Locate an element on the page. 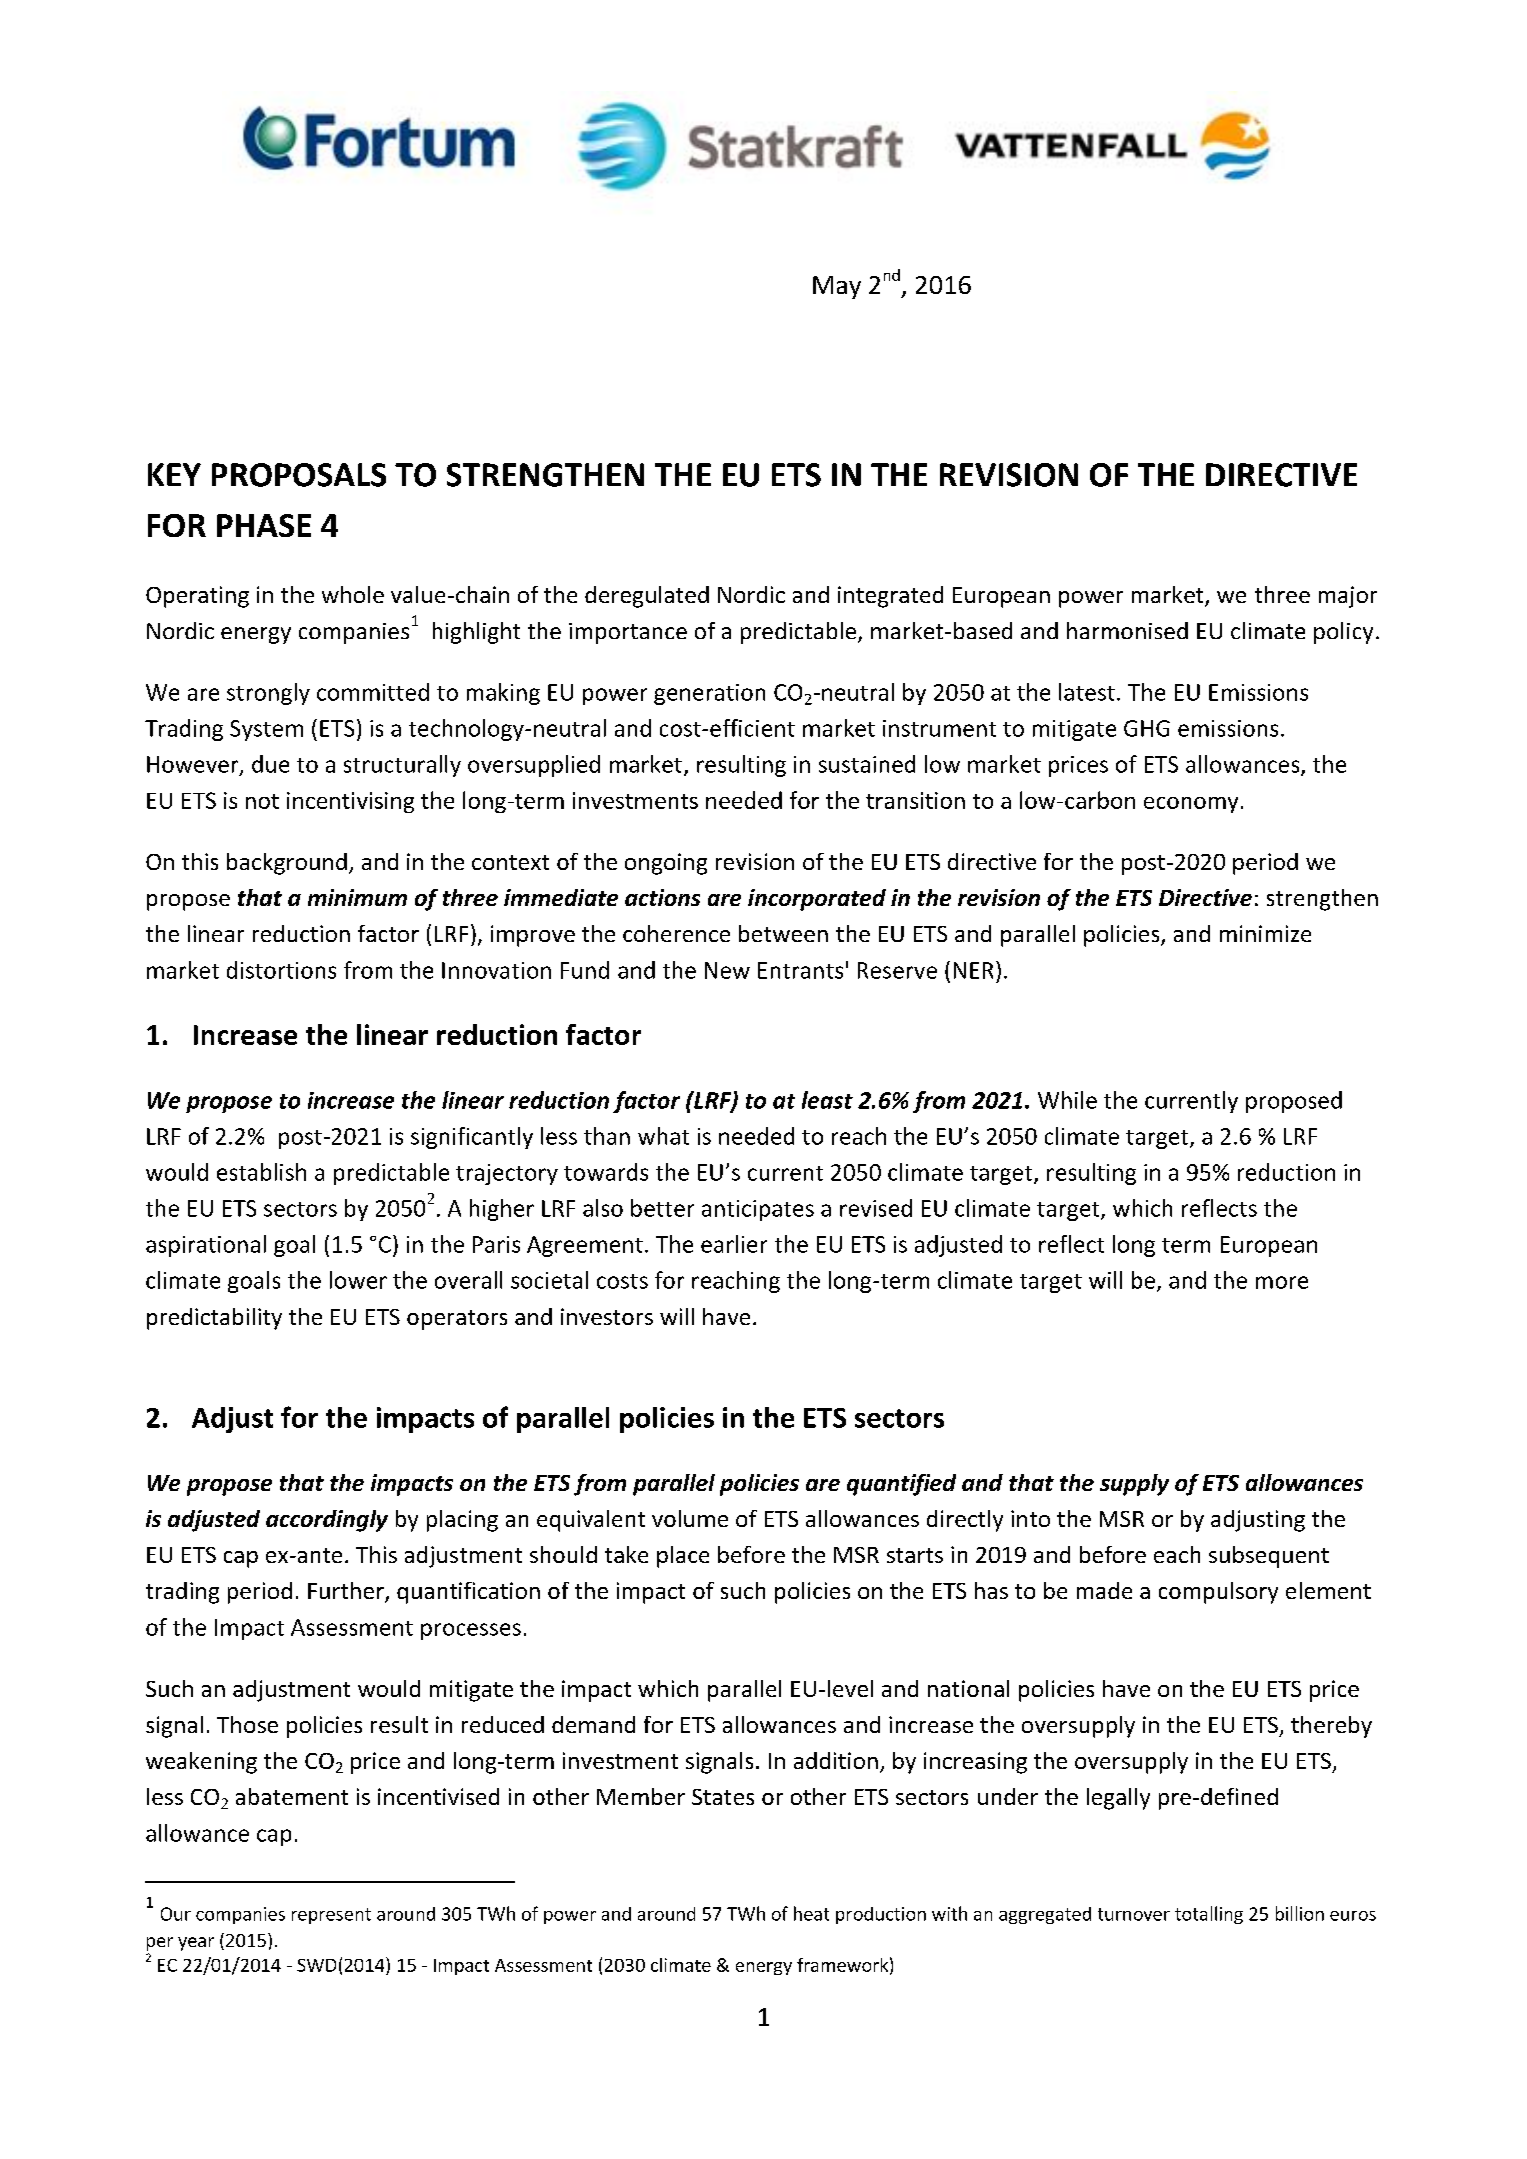 The height and width of the page is (2159, 1527). totalling is located at coordinates (1209, 1915).
